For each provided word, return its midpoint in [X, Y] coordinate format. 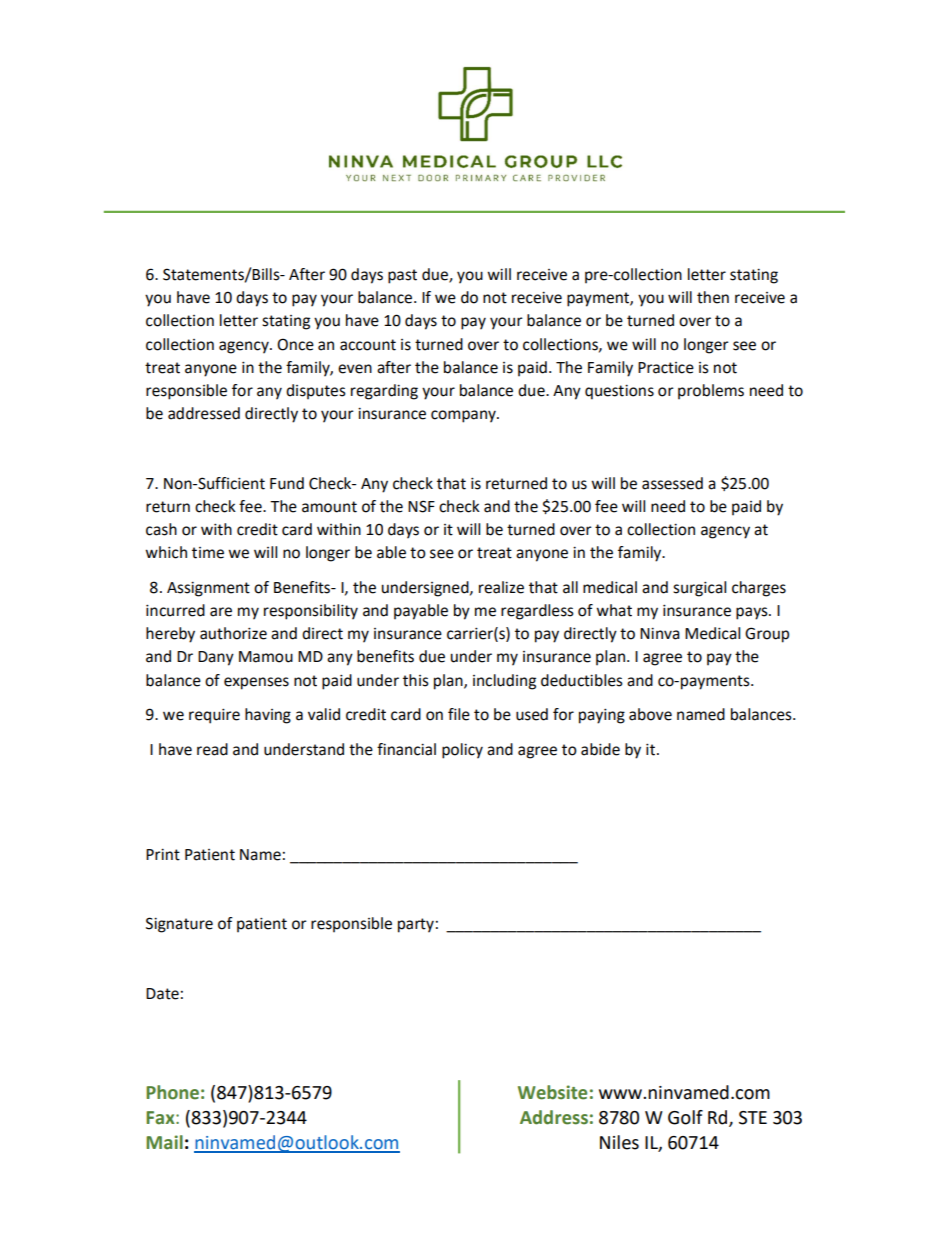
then [713, 297]
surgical [699, 589]
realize [501, 587]
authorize [233, 633]
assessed [672, 483]
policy [462, 751]
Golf [685, 1117]
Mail [164, 1142]
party [416, 925]
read [212, 749]
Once [295, 344]
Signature [179, 925]
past [402, 276]
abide [600, 749]
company [464, 416]
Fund [287, 483]
